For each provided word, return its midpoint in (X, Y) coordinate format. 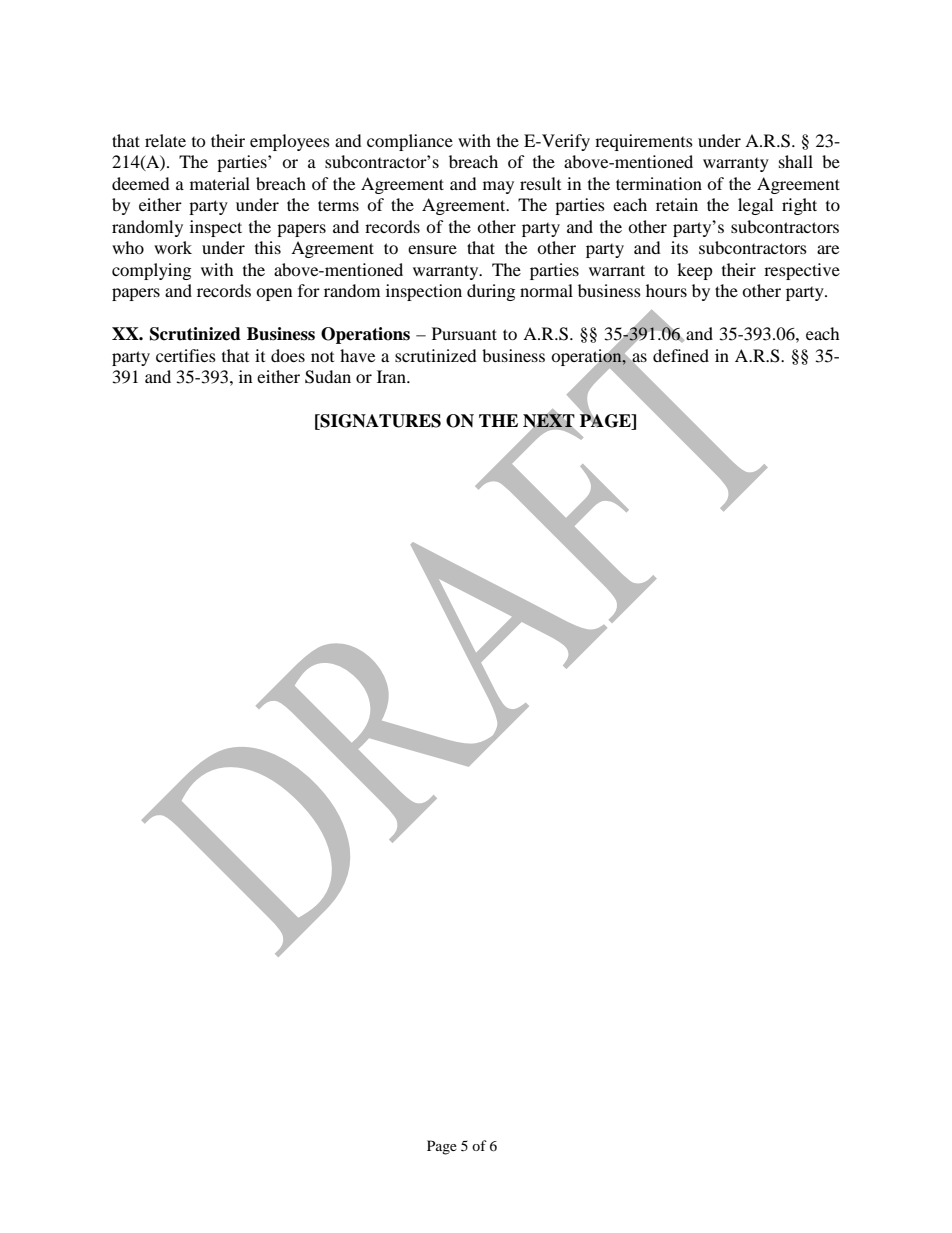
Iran (392, 376)
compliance (410, 142)
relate (165, 140)
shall (796, 161)
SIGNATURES (380, 422)
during (491, 292)
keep (695, 271)
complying (151, 271)
